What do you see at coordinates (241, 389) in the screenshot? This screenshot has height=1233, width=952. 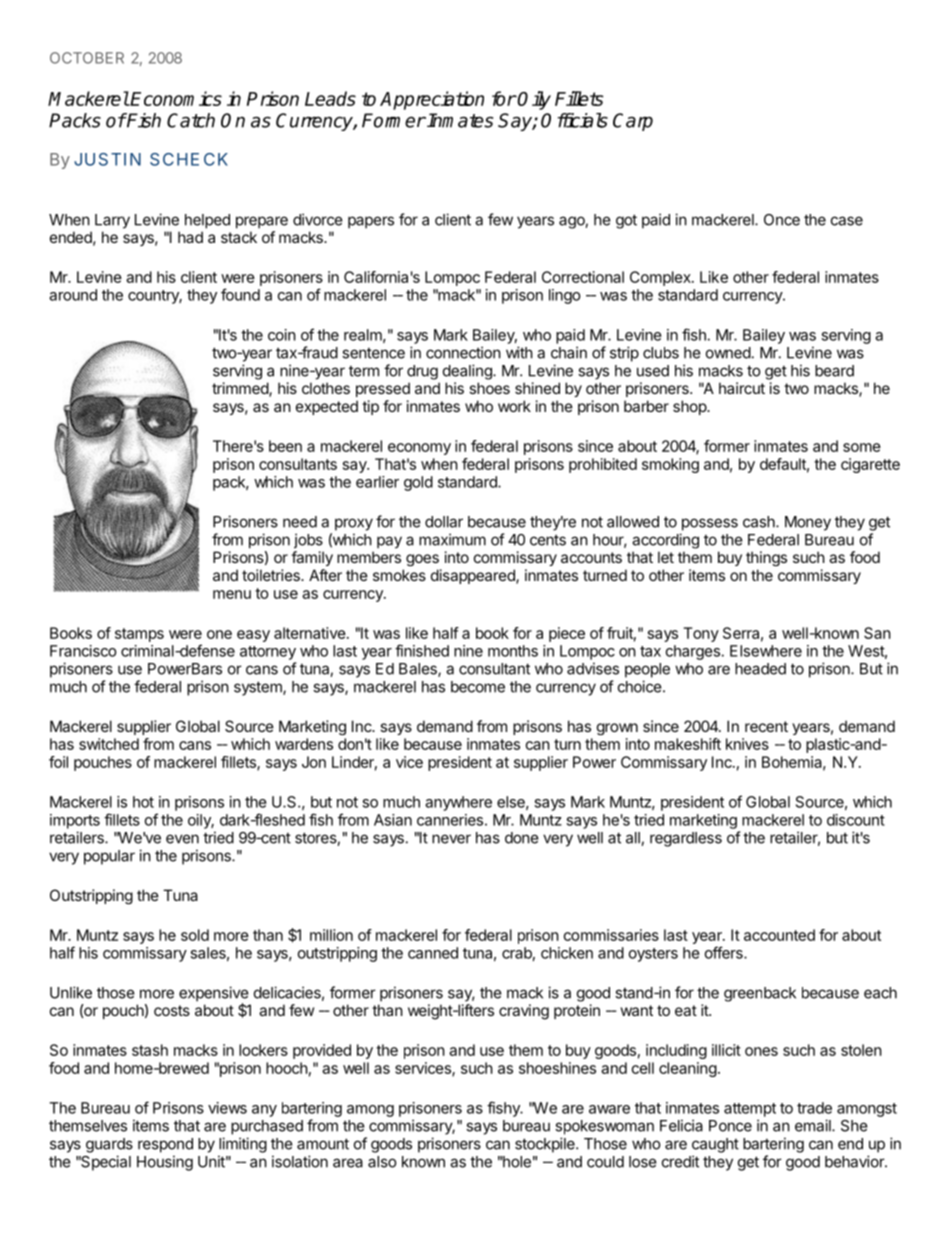 I see `trimmed` at bounding box center [241, 389].
